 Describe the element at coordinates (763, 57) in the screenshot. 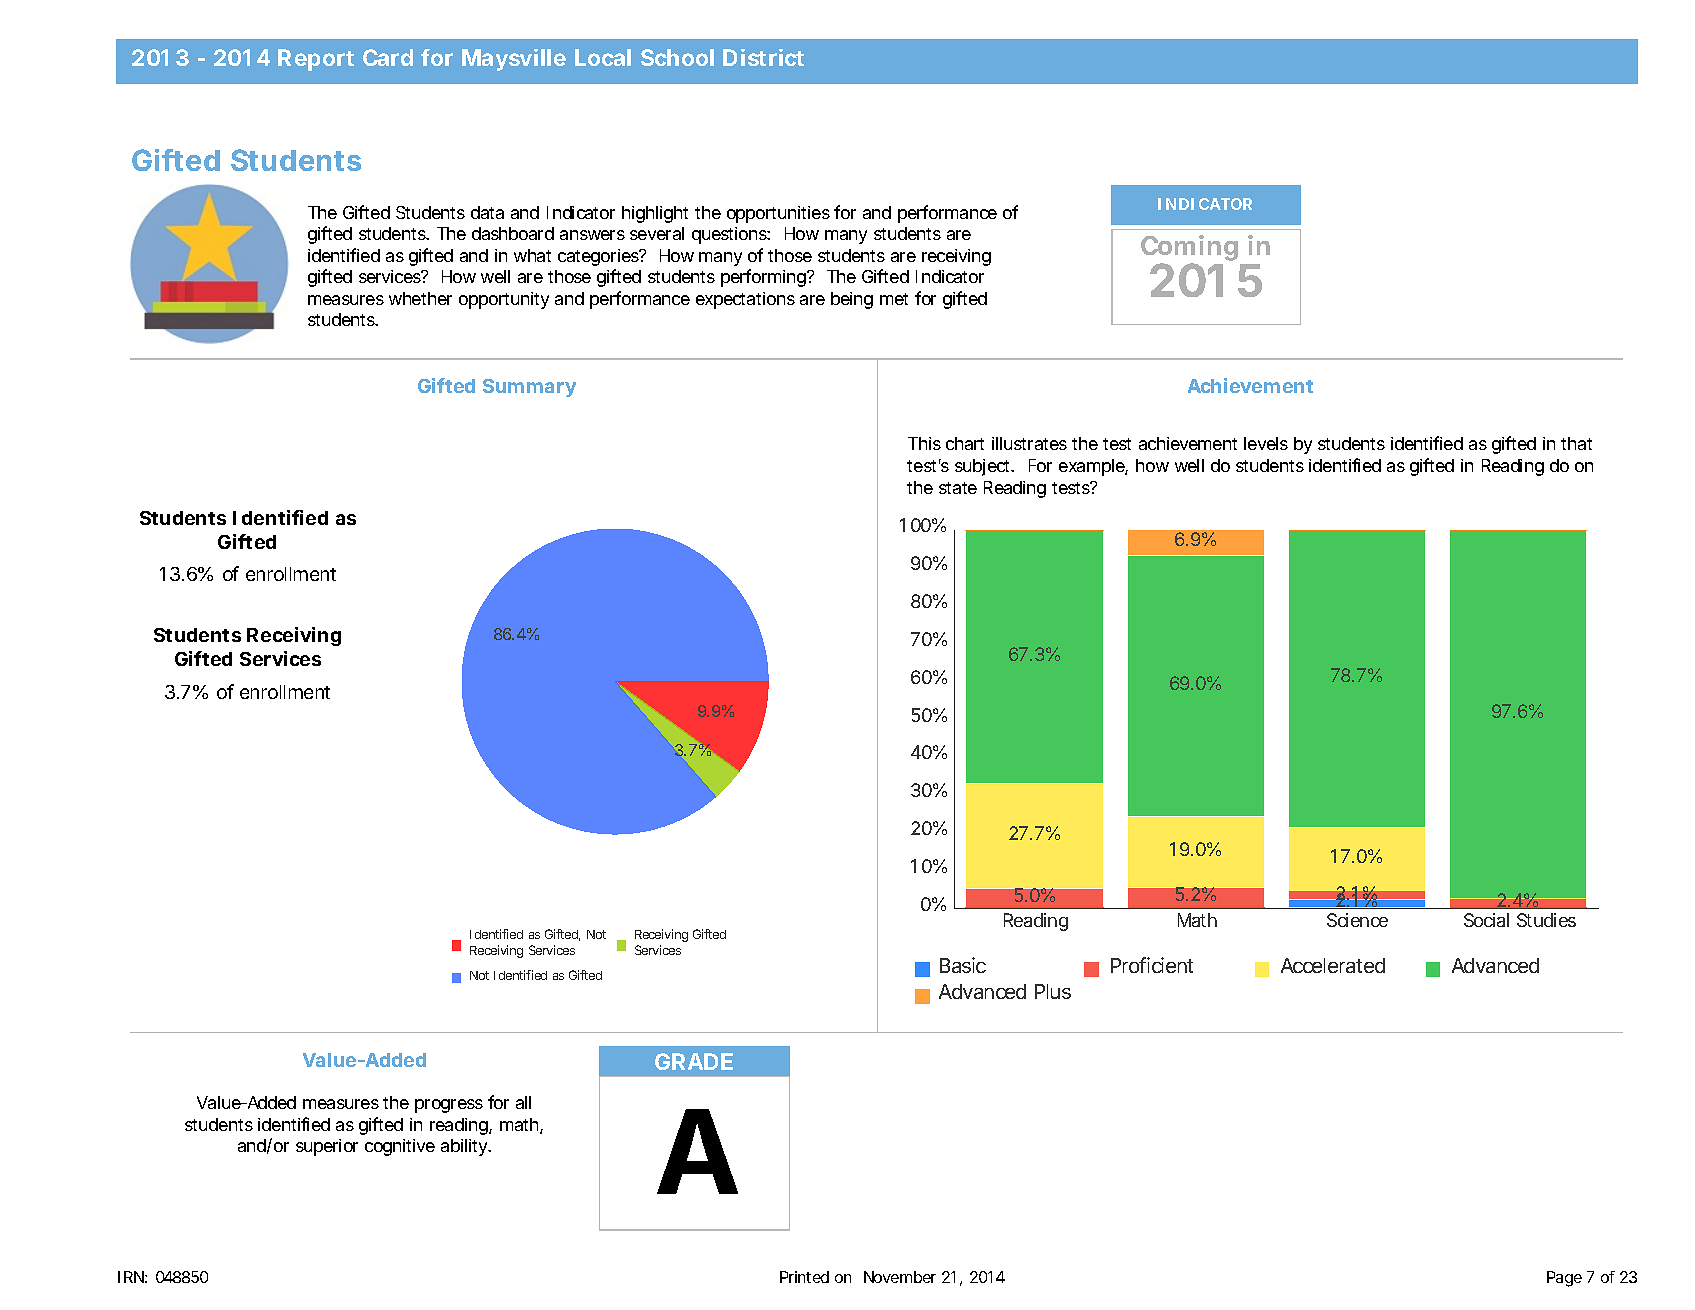

I see `District` at that location.
